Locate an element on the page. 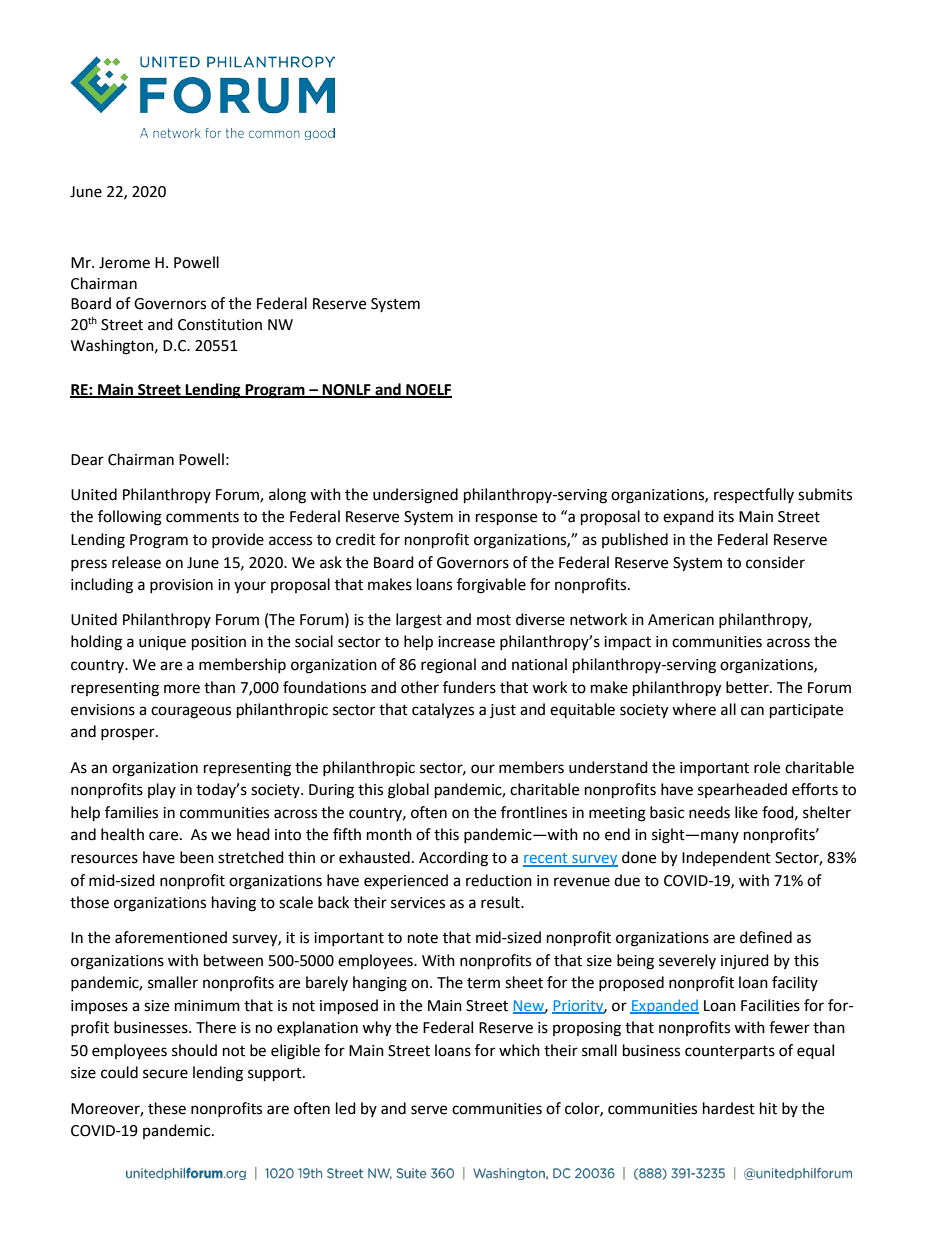 The height and width of the image is (1233, 952). families is located at coordinates (131, 812).
